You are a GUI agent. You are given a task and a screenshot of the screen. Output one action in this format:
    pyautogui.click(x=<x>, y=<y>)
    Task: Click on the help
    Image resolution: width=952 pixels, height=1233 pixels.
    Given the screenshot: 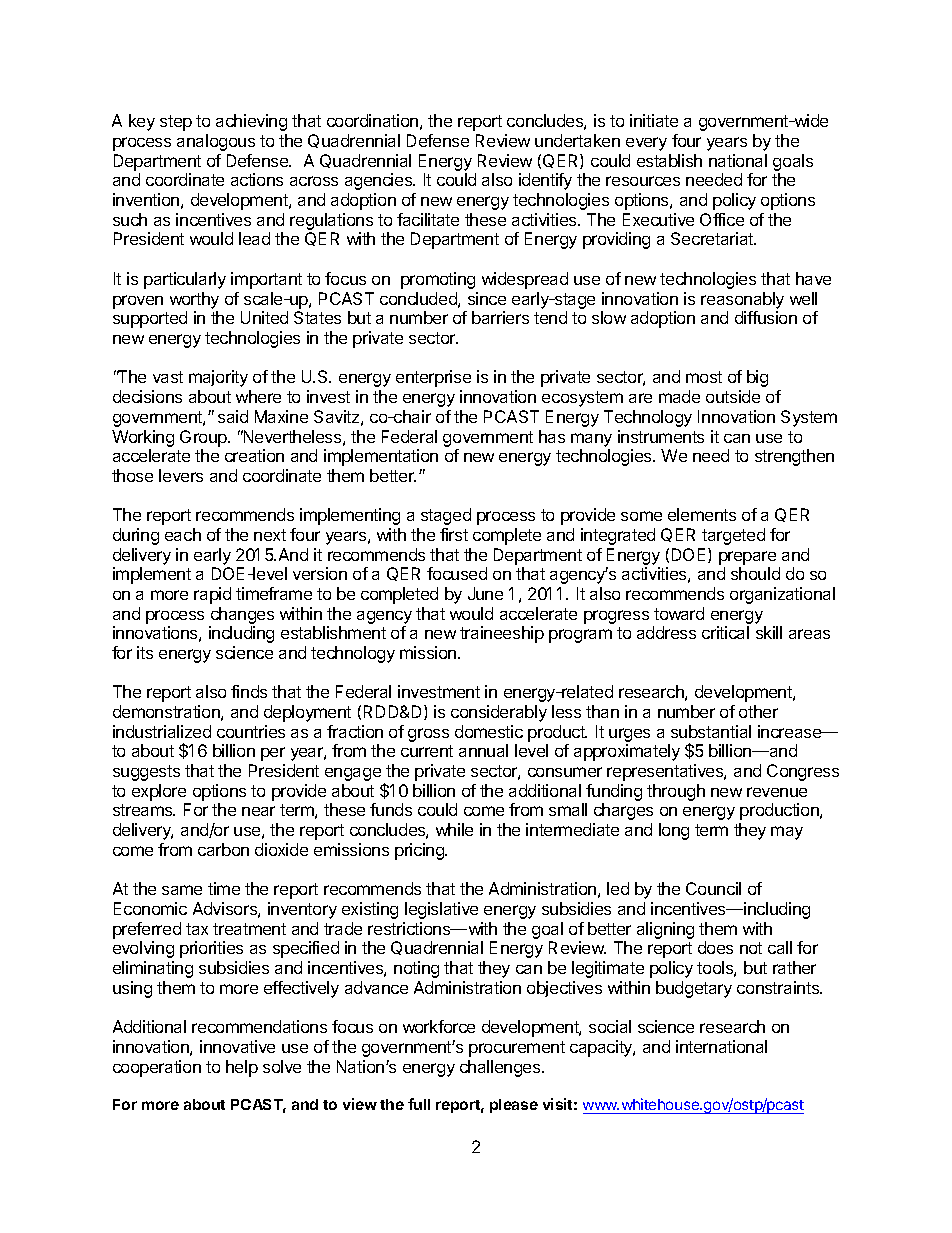 What is the action you would take?
    pyautogui.click(x=242, y=1068)
